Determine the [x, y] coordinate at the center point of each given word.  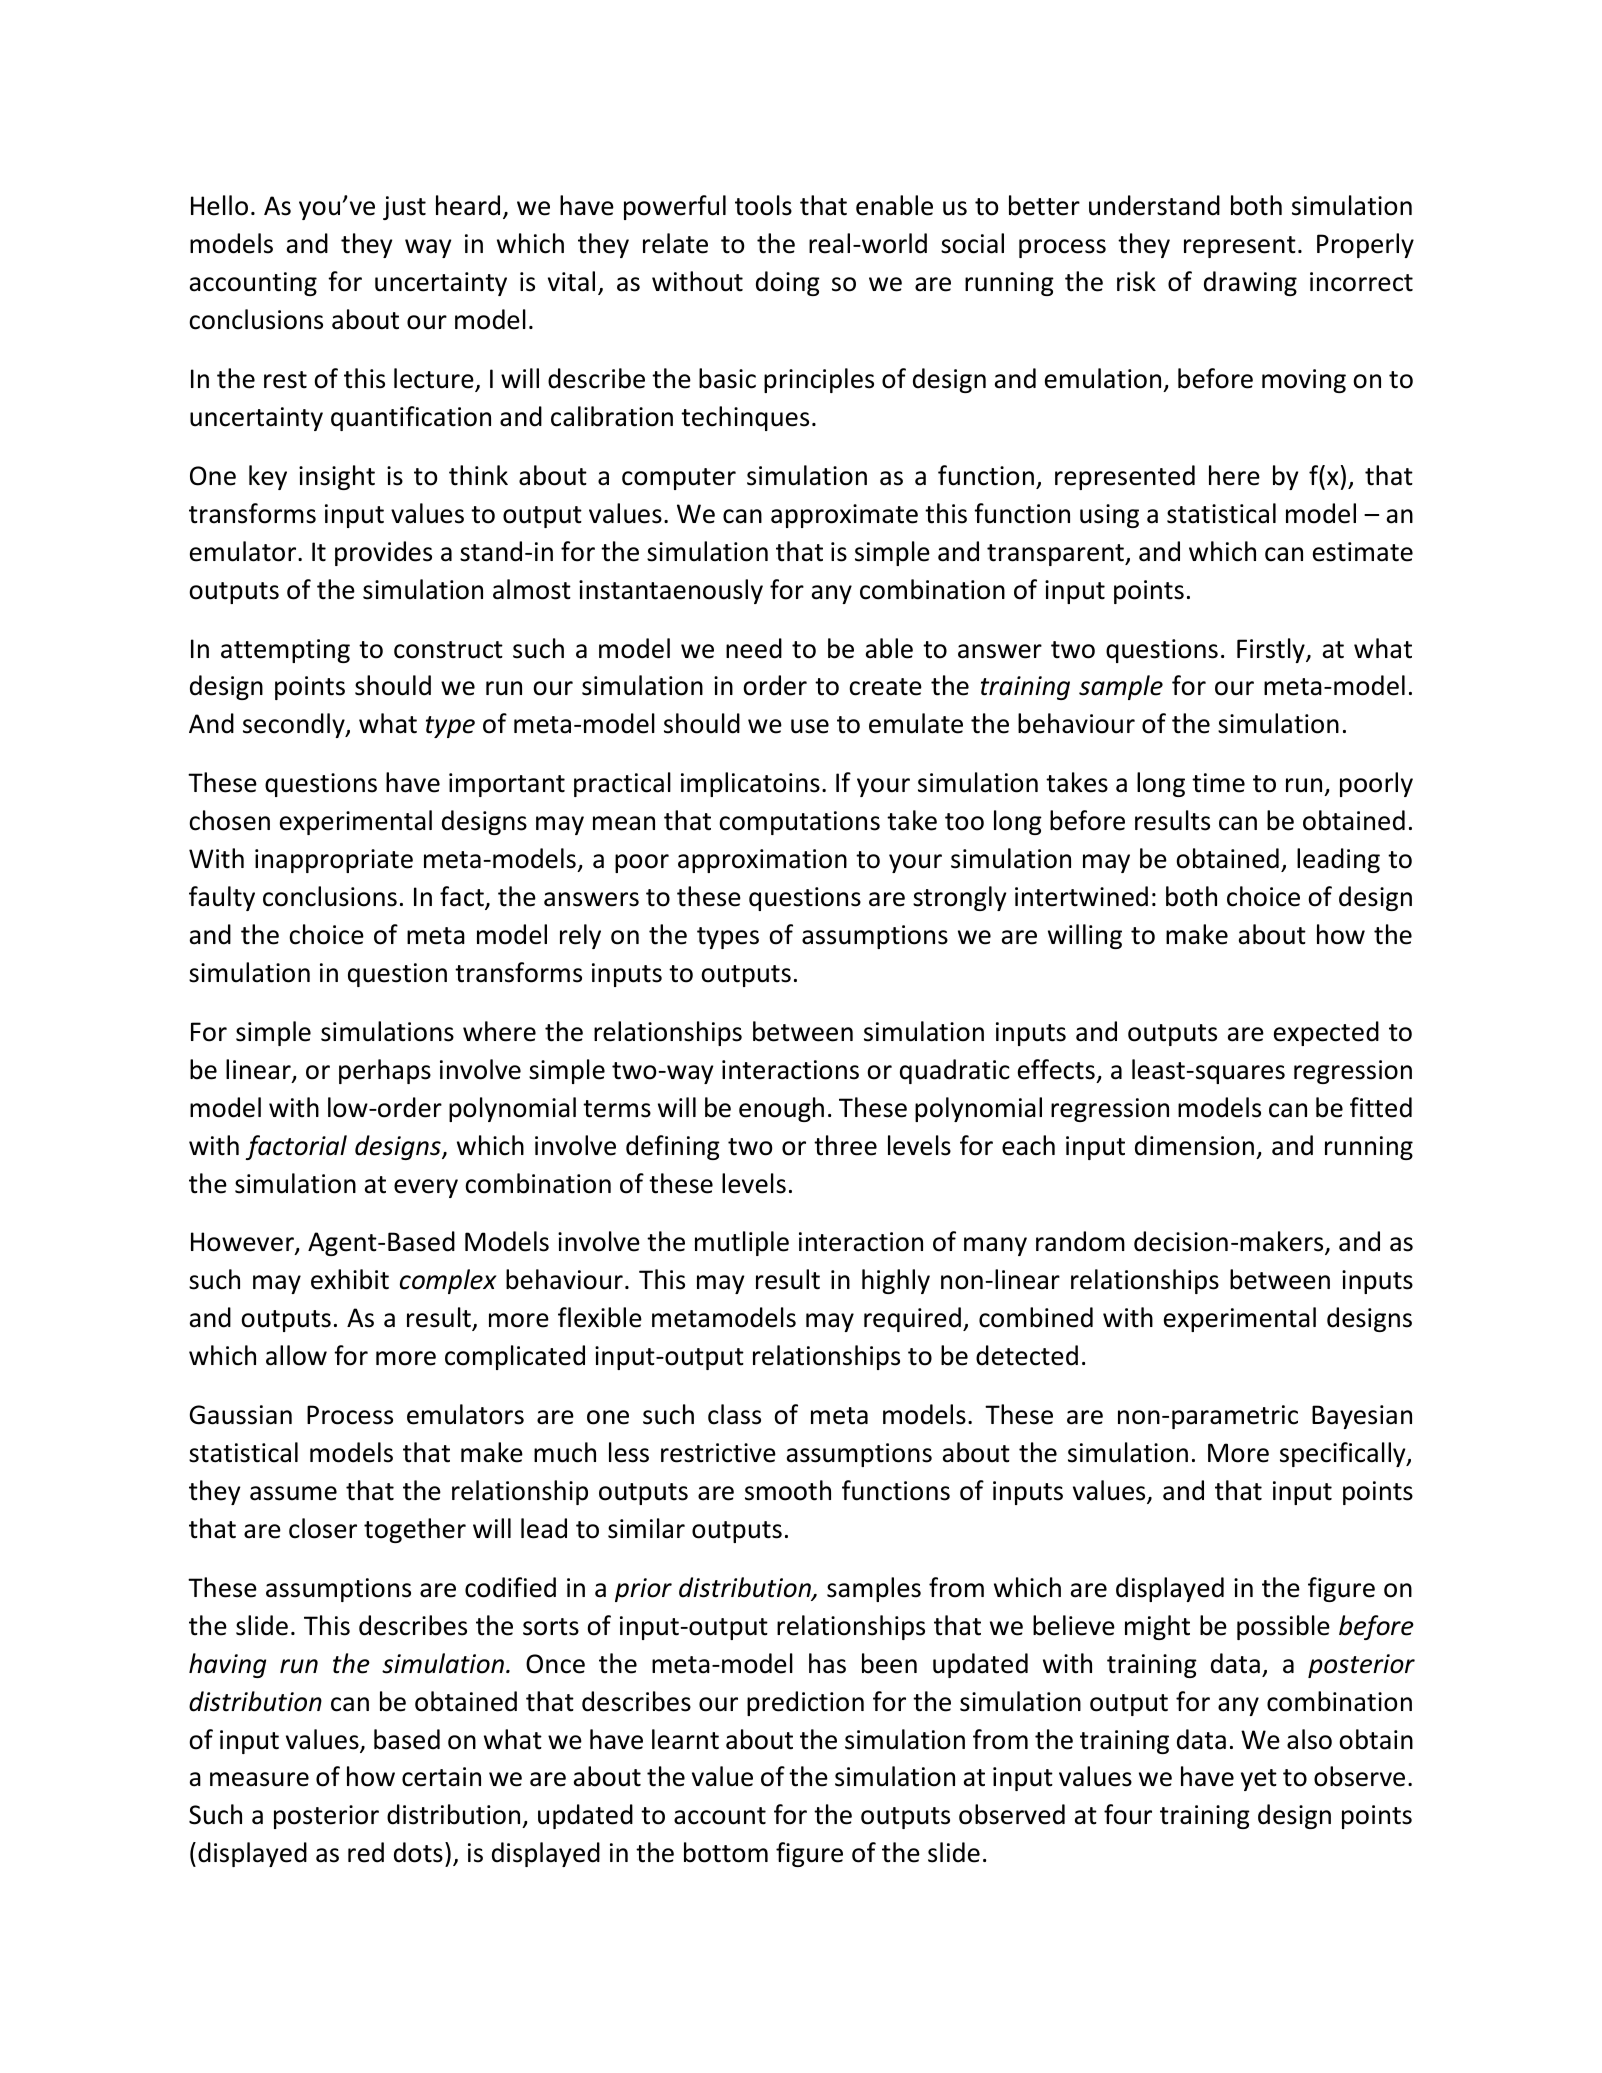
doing [788, 283]
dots [418, 1852]
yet [1259, 1780]
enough [781, 1109]
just [404, 208]
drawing [1250, 283]
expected [1326, 1033]
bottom [726, 1852]
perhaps [385, 1071]
